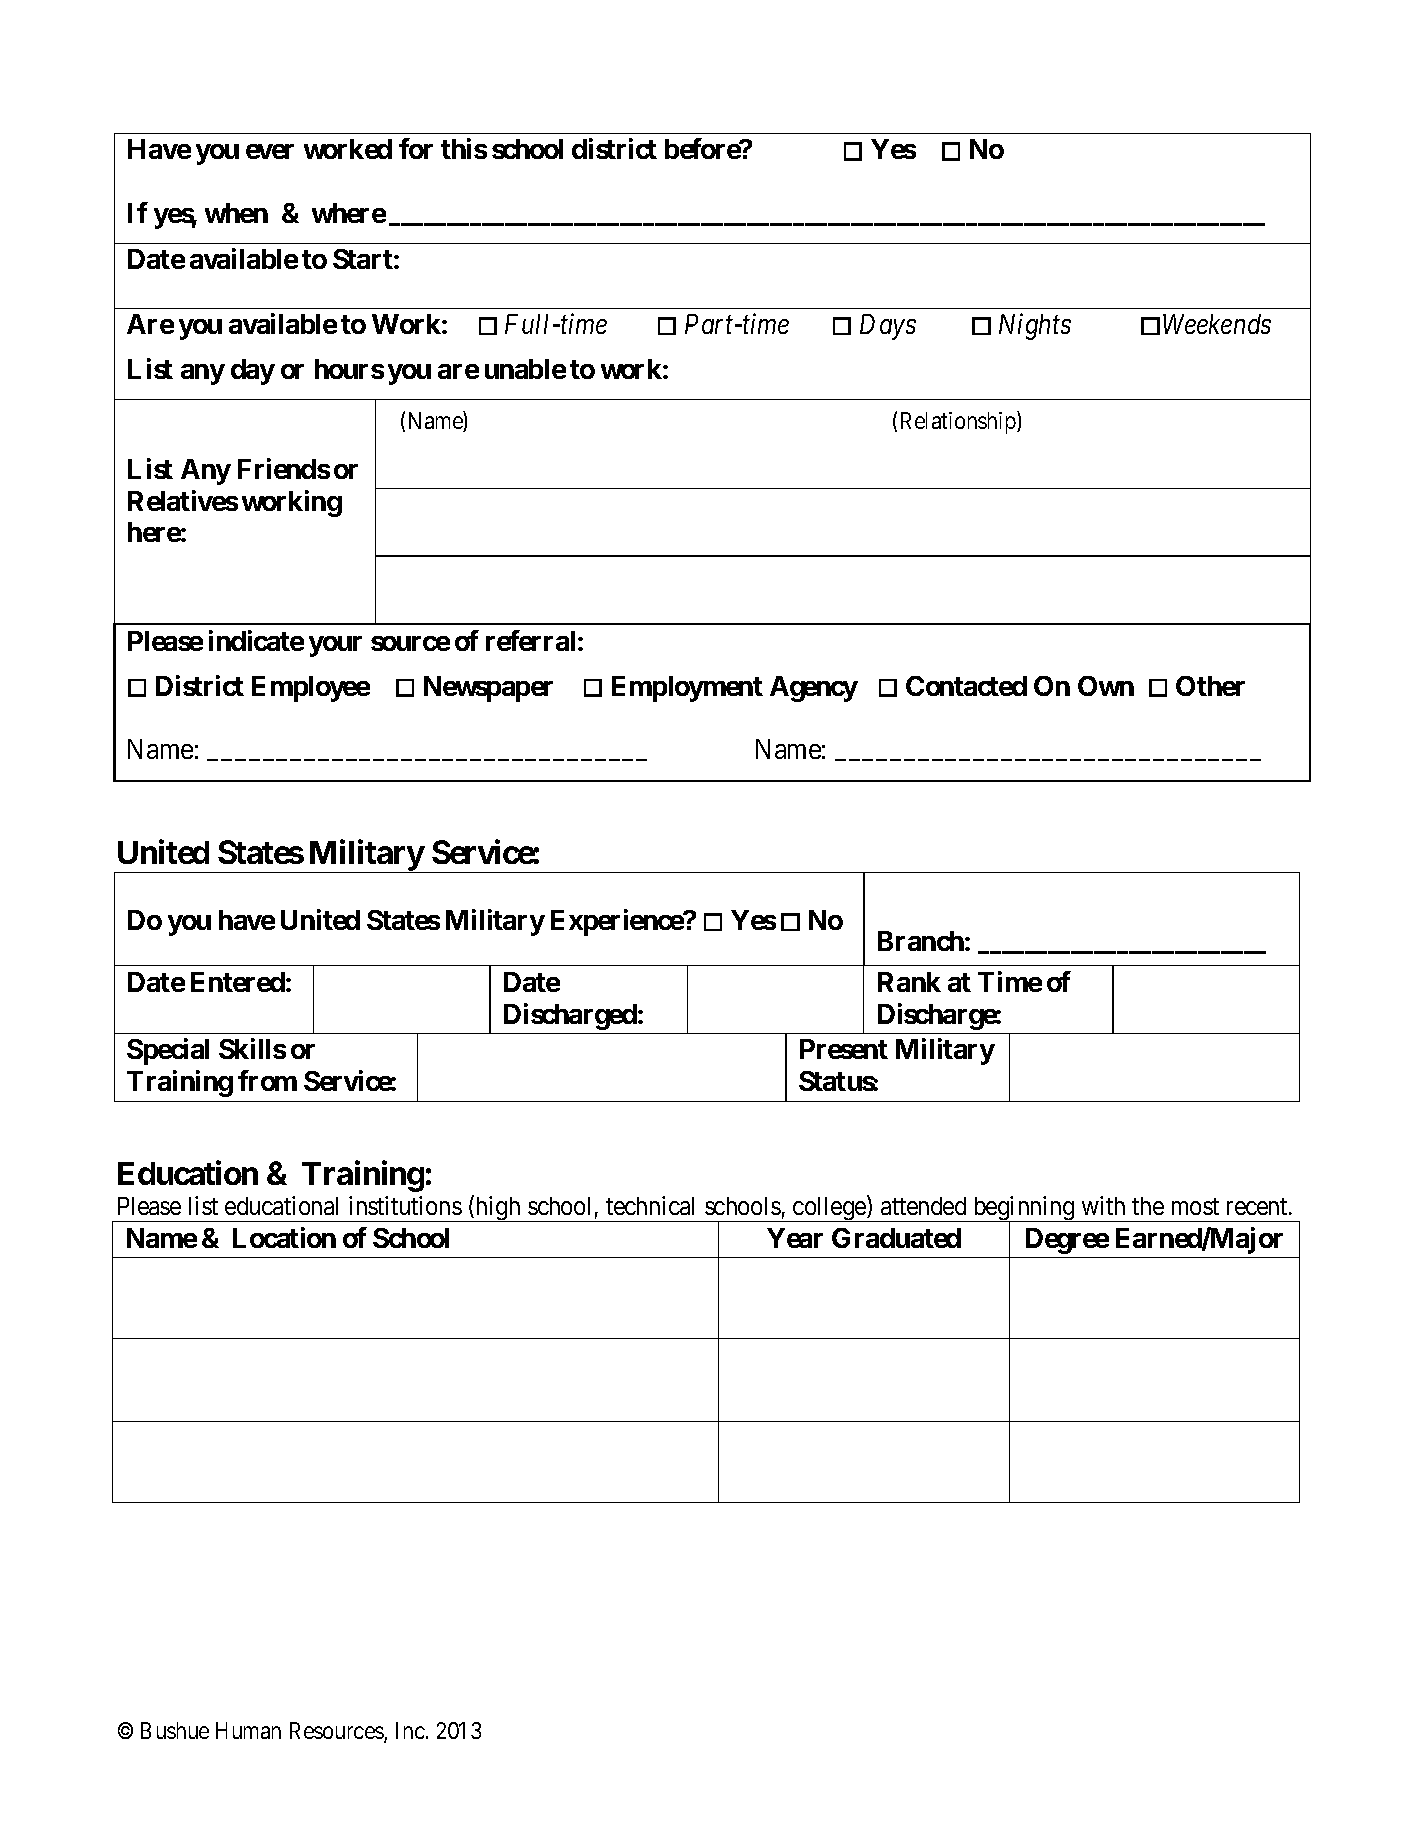 Image resolution: width=1412 pixels, height=1828 pixels. Describe the element at coordinates (284, 1237) in the image. I see `Location` at that location.
